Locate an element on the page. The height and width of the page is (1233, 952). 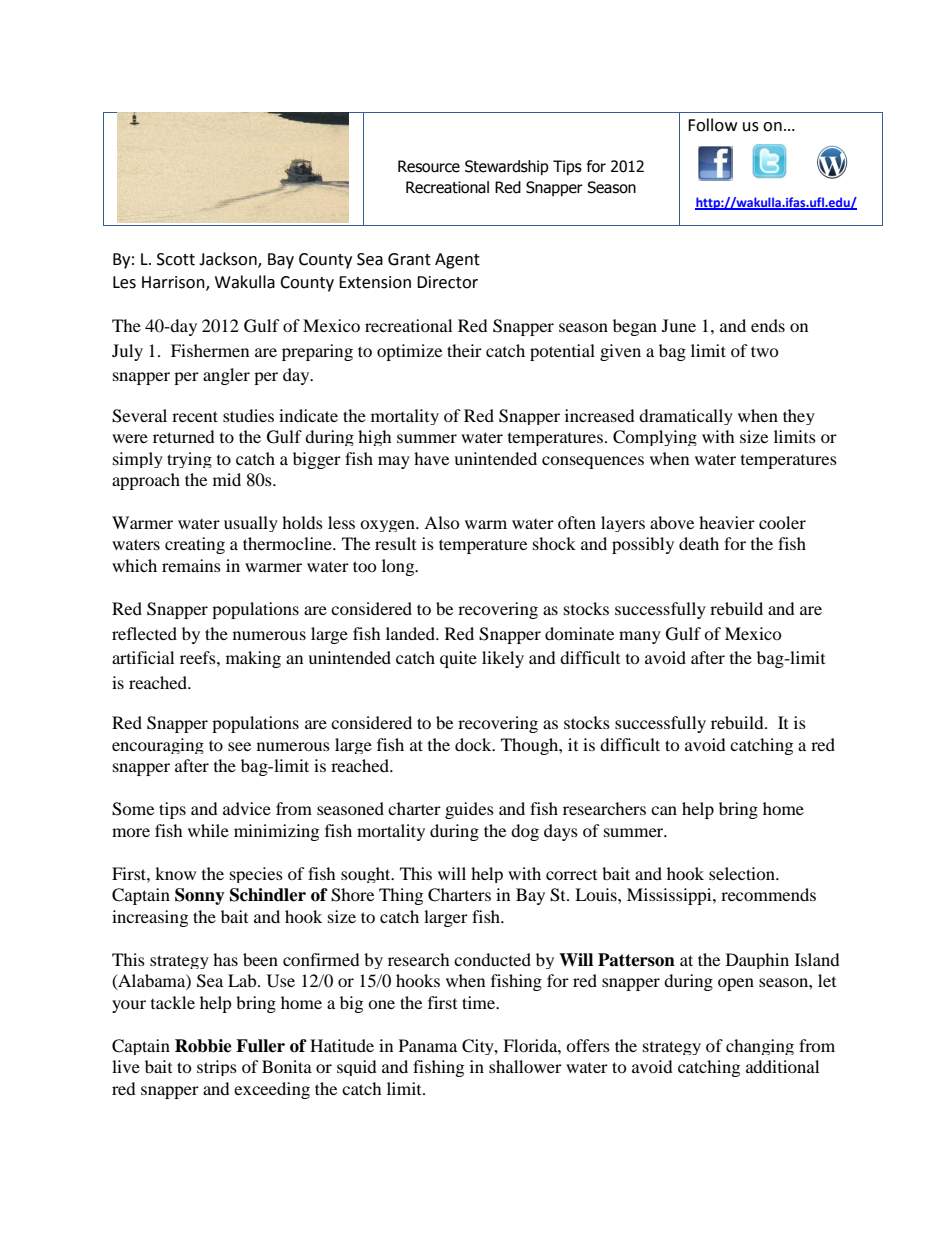
shallower is located at coordinates (525, 1066).
